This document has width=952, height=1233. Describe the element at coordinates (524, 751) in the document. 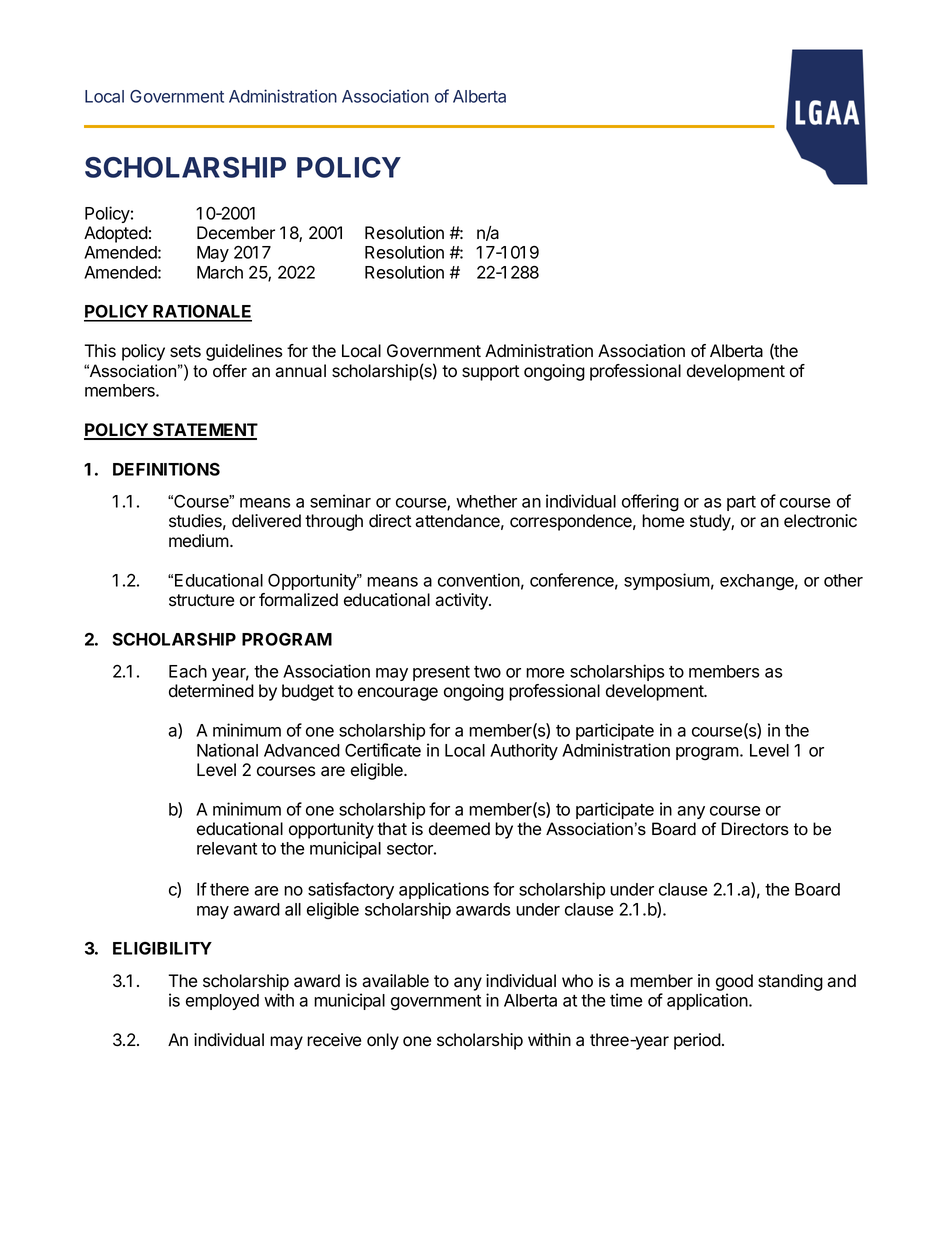

I see `Authority` at that location.
